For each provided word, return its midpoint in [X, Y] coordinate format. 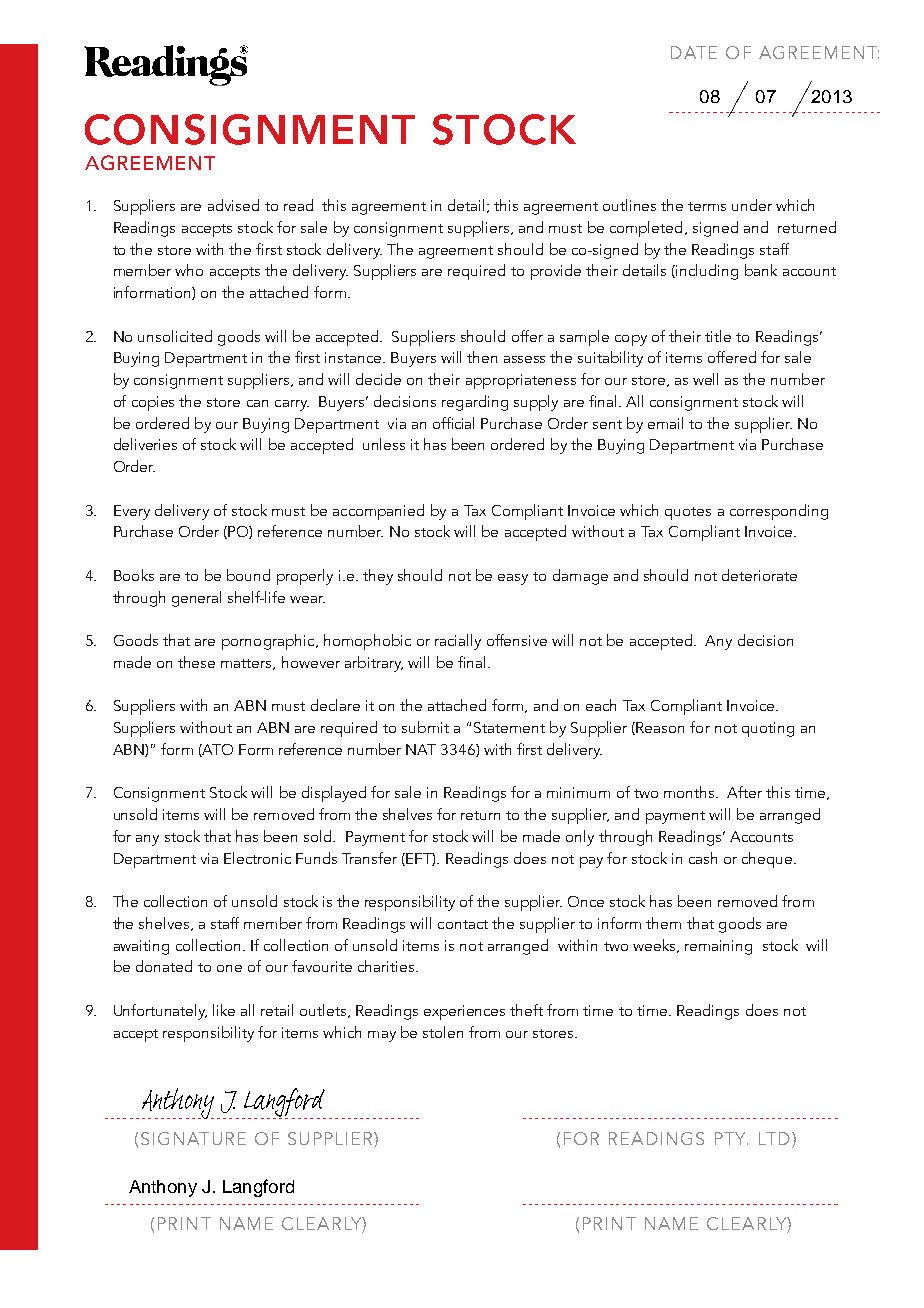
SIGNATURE [193, 1138]
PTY [731, 1138]
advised [233, 205]
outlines [629, 205]
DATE [694, 52]
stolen [443, 1032]
